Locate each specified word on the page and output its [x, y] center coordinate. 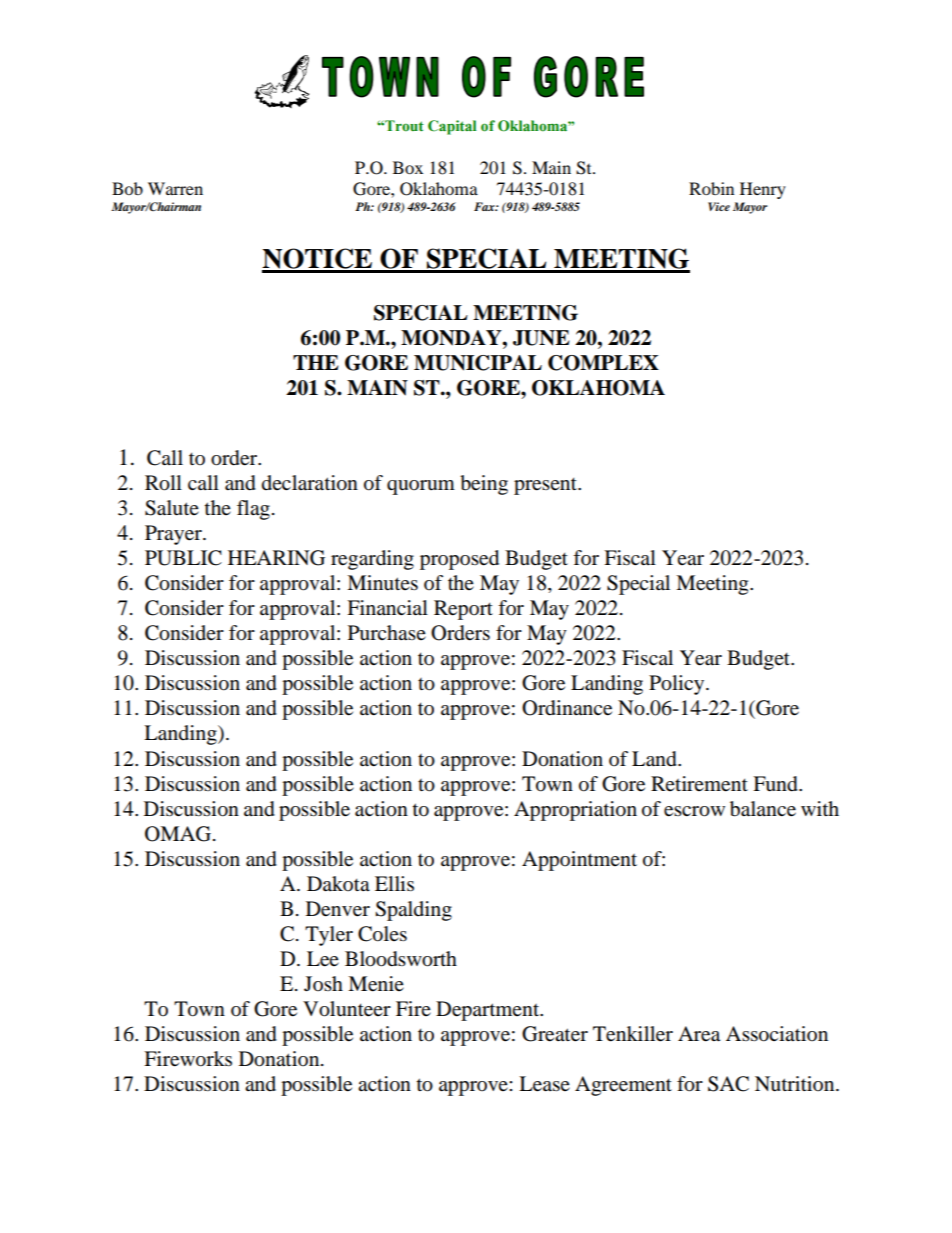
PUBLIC [183, 558]
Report [463, 610]
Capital [452, 127]
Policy [678, 685]
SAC [728, 1084]
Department [489, 1011]
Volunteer [347, 1009]
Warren [175, 188]
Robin [711, 188]
